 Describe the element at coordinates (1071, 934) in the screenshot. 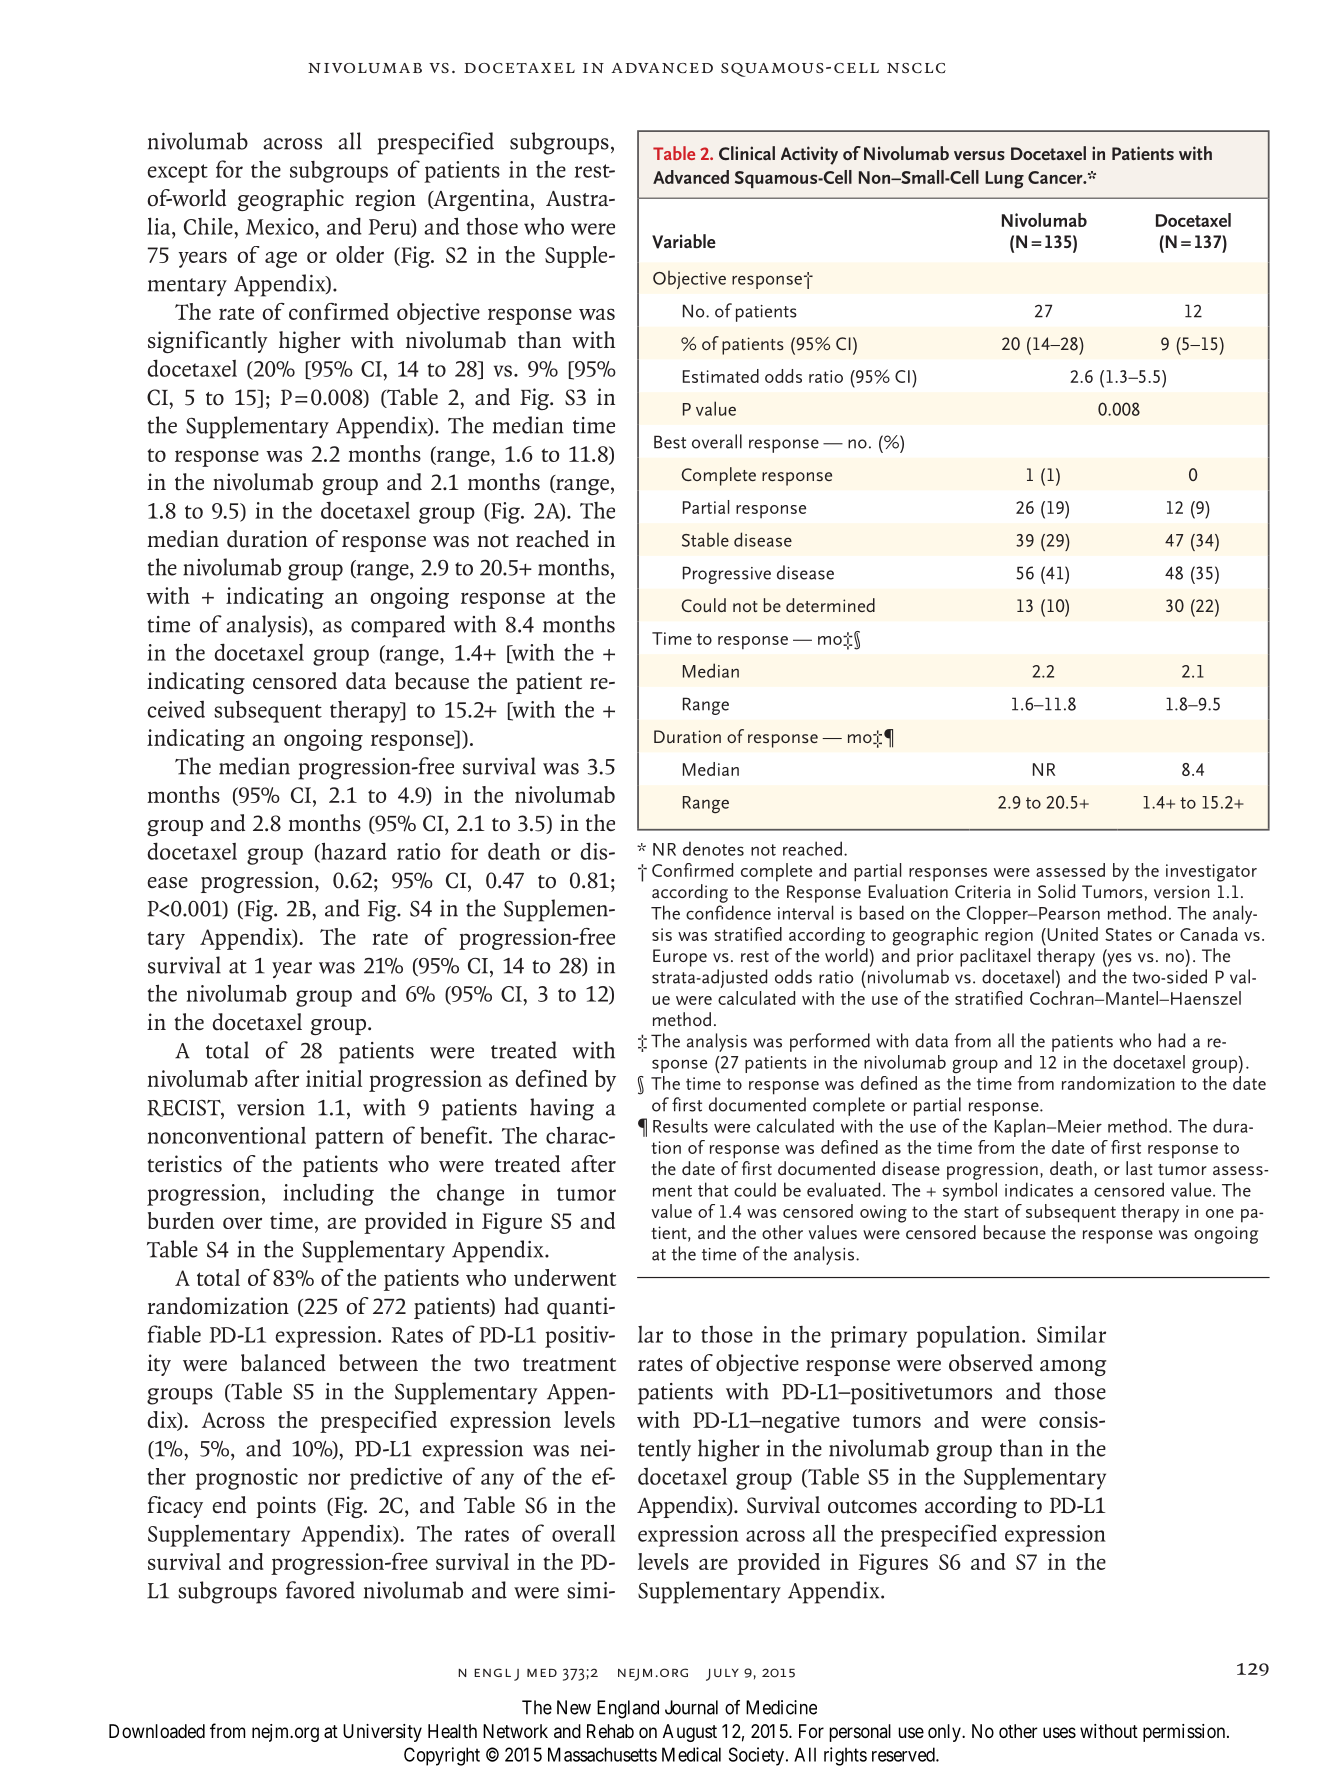

I see `United` at that location.
